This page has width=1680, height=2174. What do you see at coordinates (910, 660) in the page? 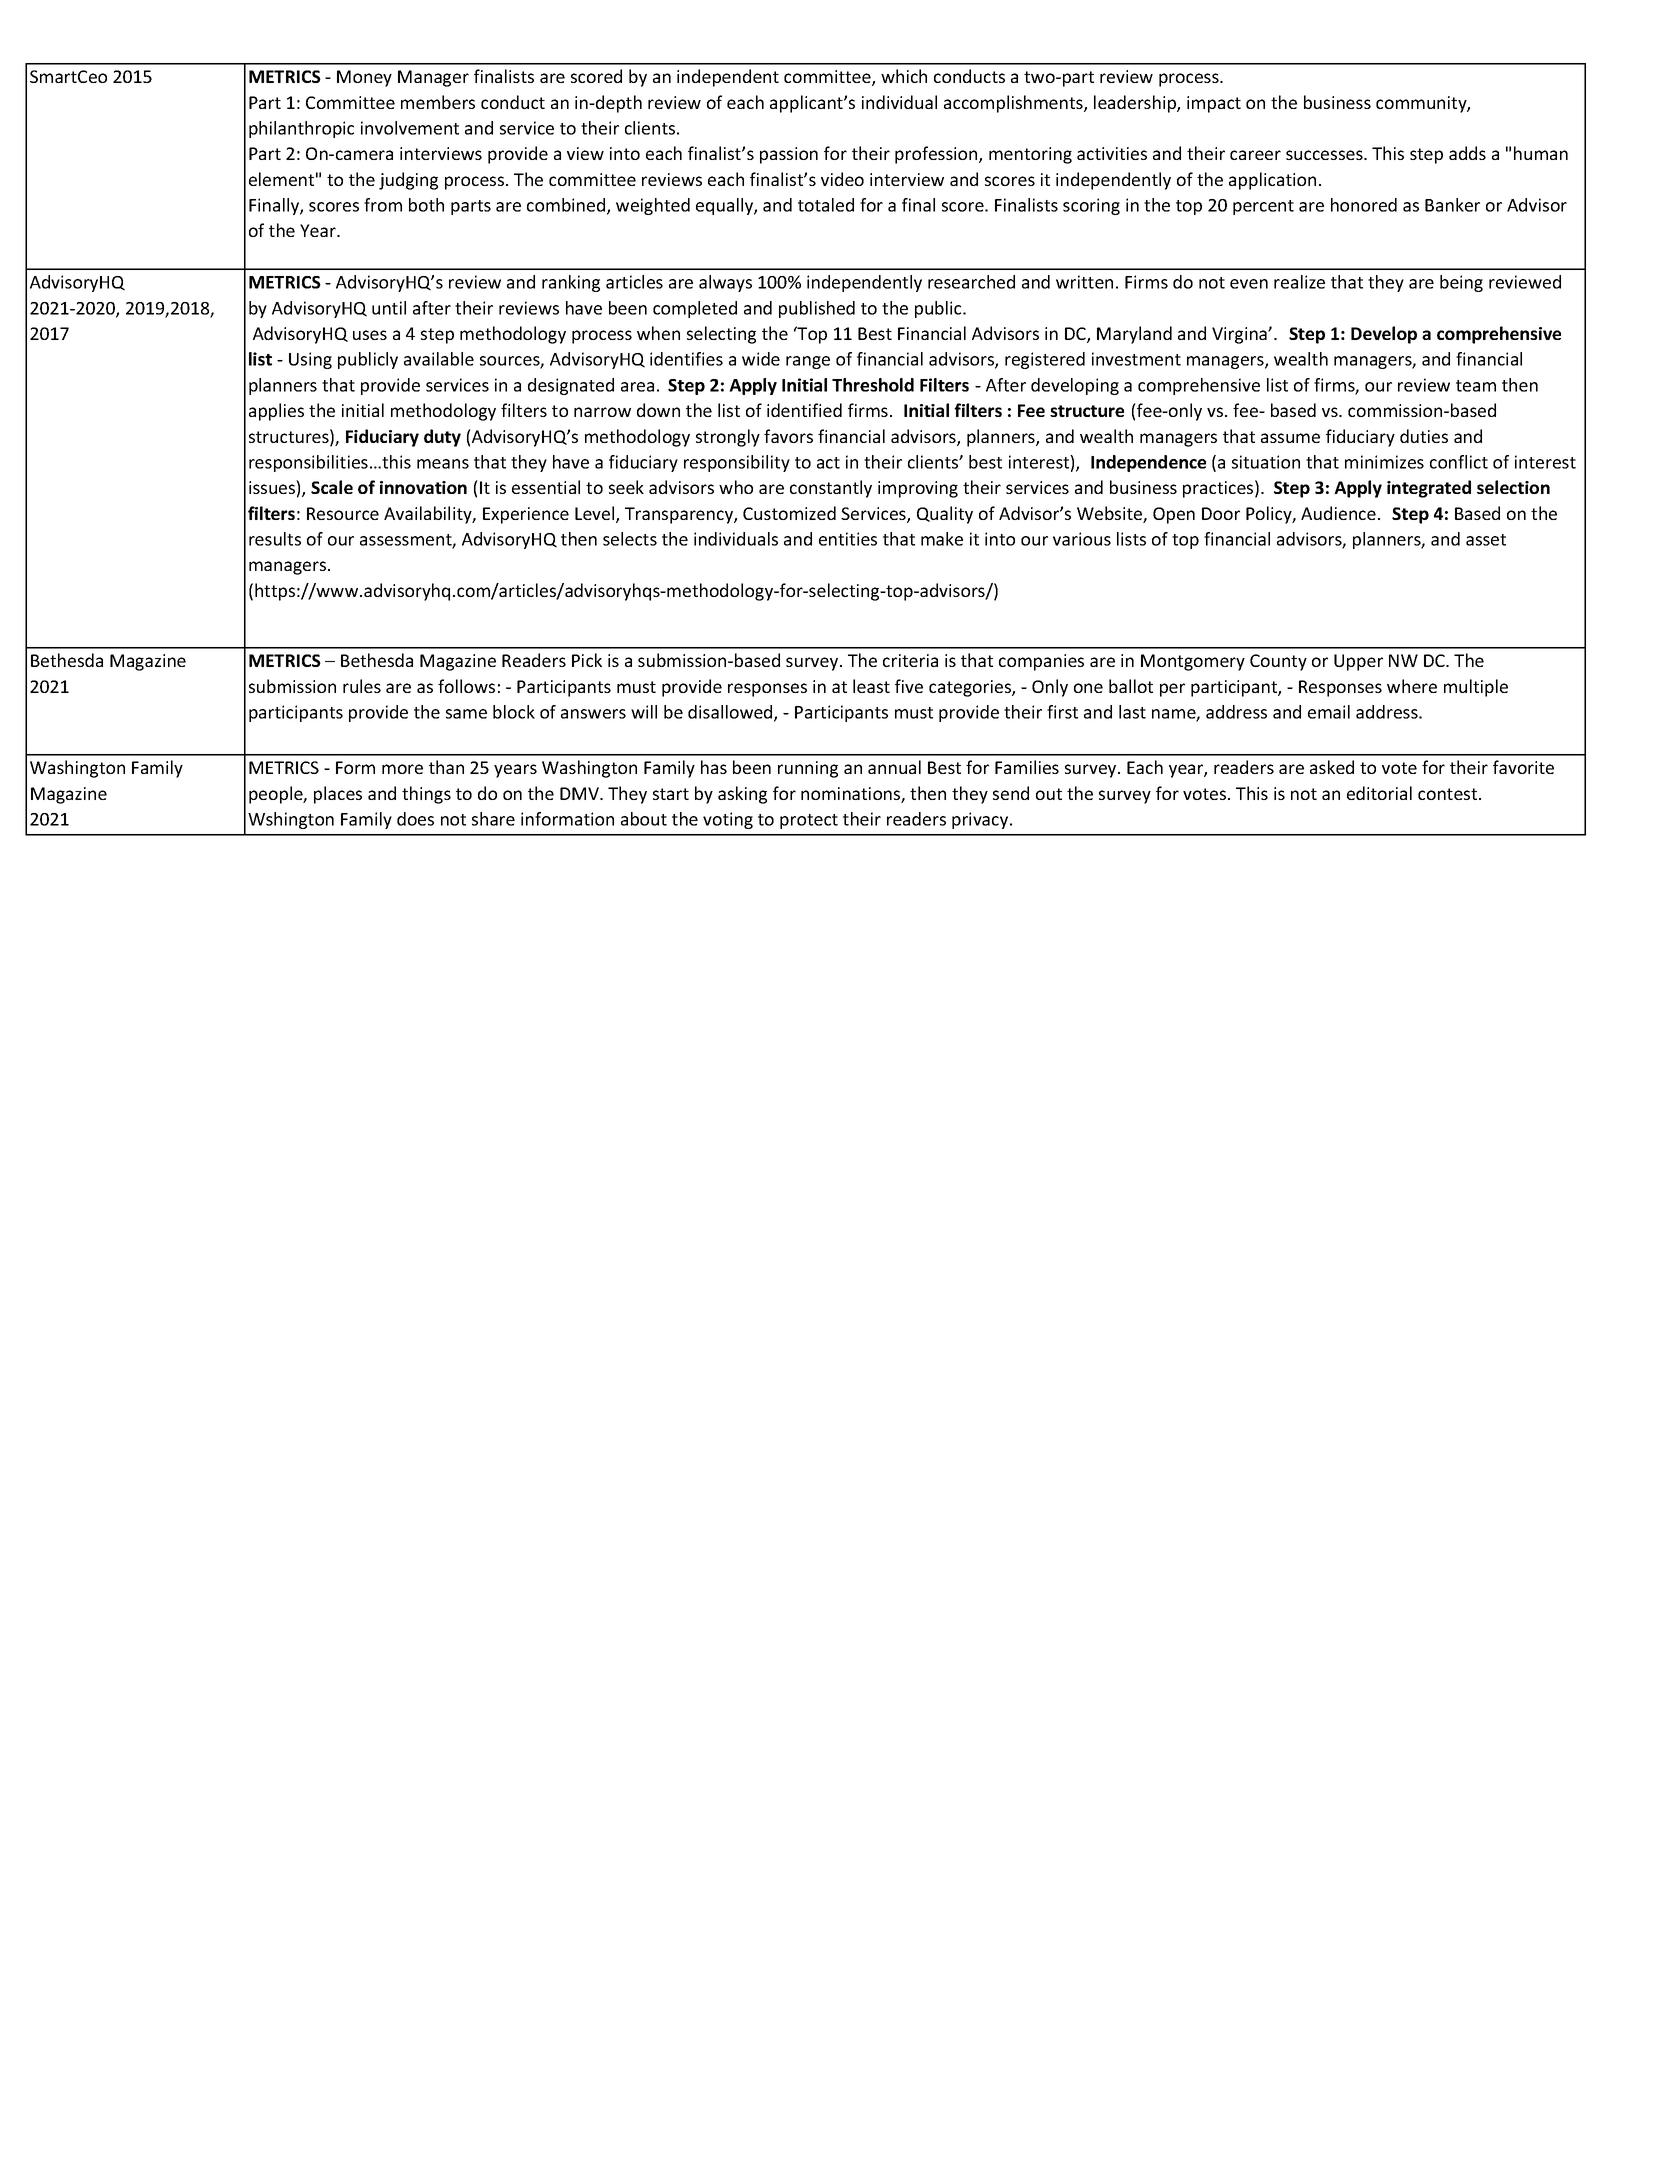
I see `criteria` at bounding box center [910, 660].
